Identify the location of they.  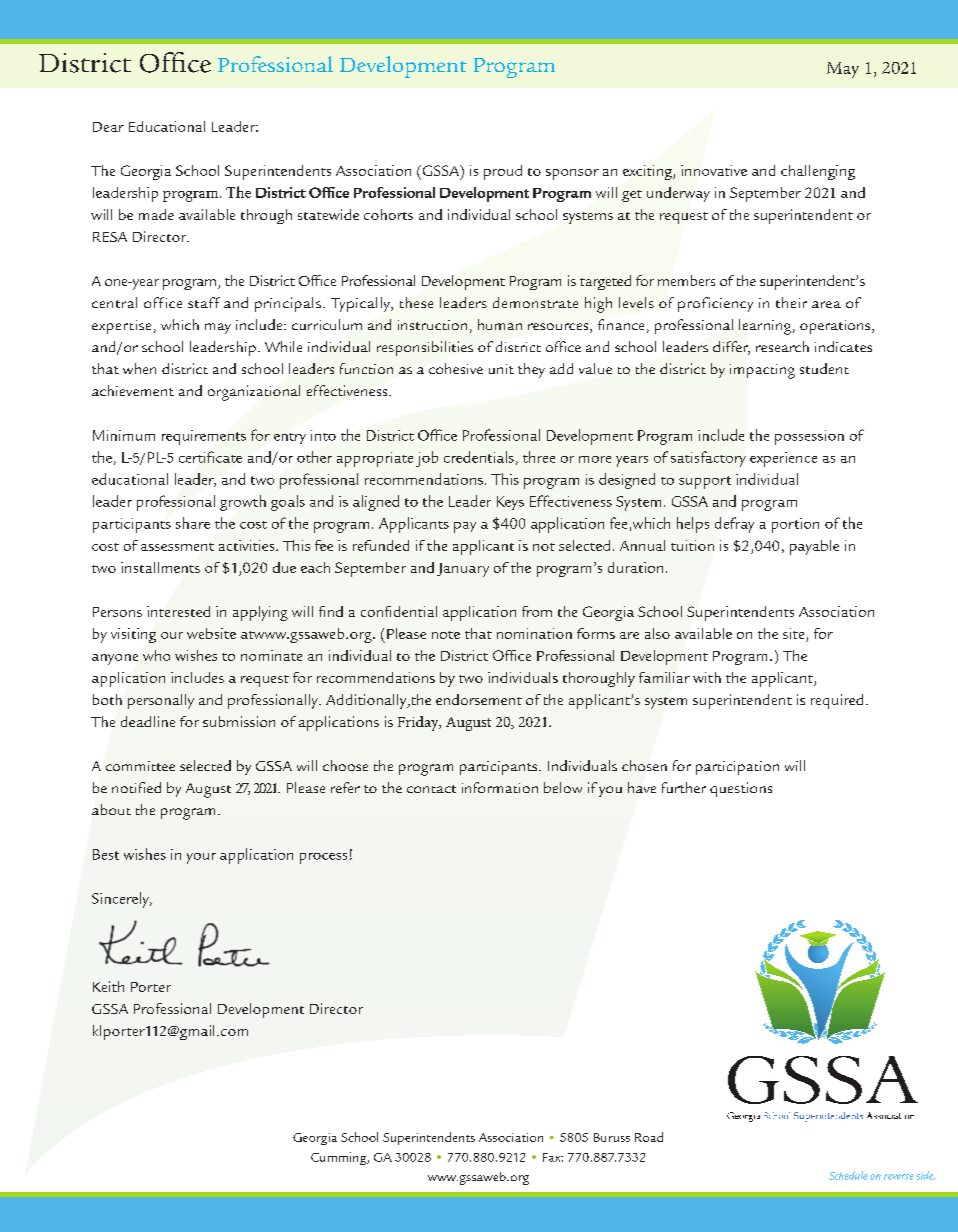
(531, 370).
